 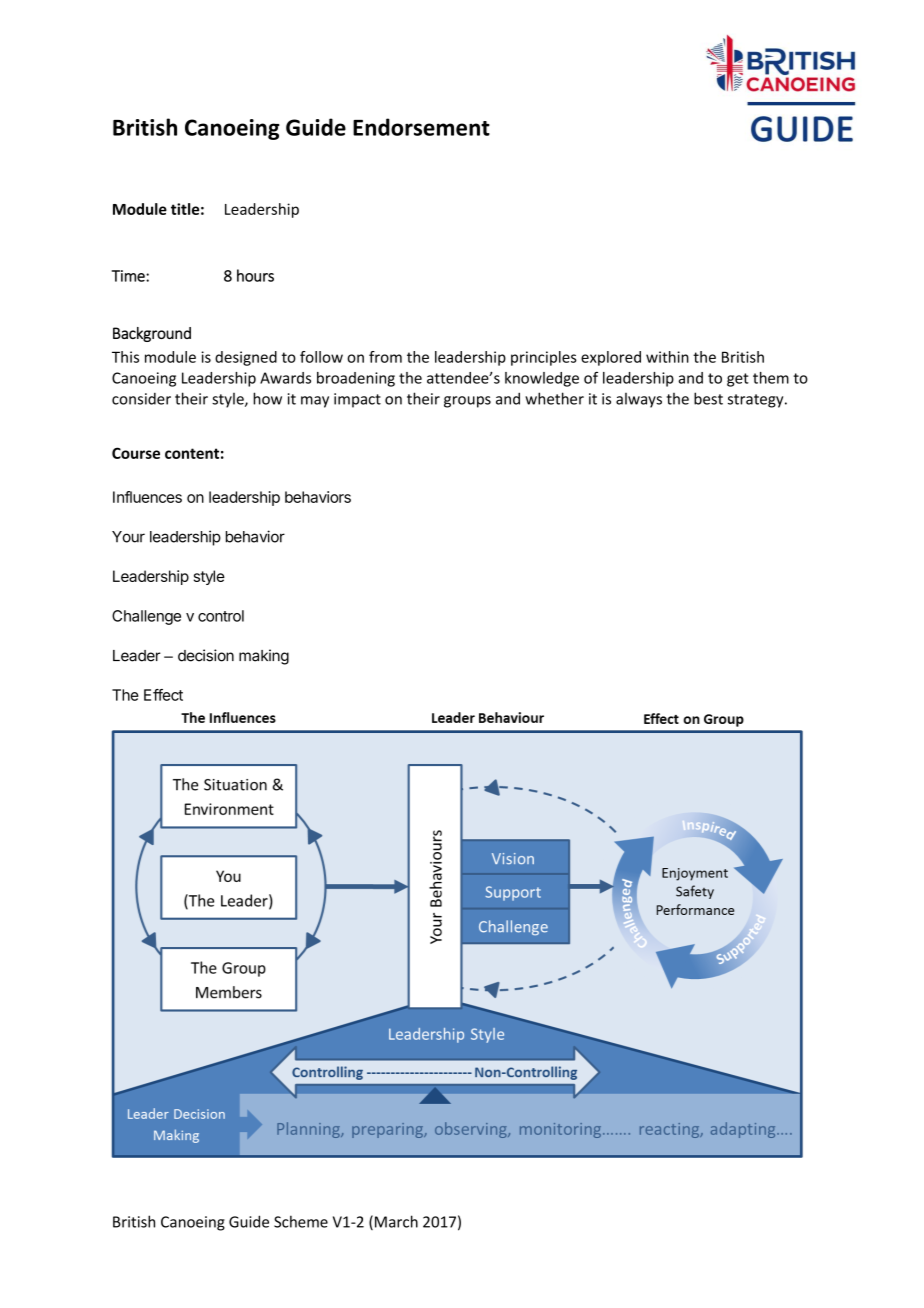 What do you see at coordinates (221, 616) in the screenshot?
I see `control` at bounding box center [221, 616].
